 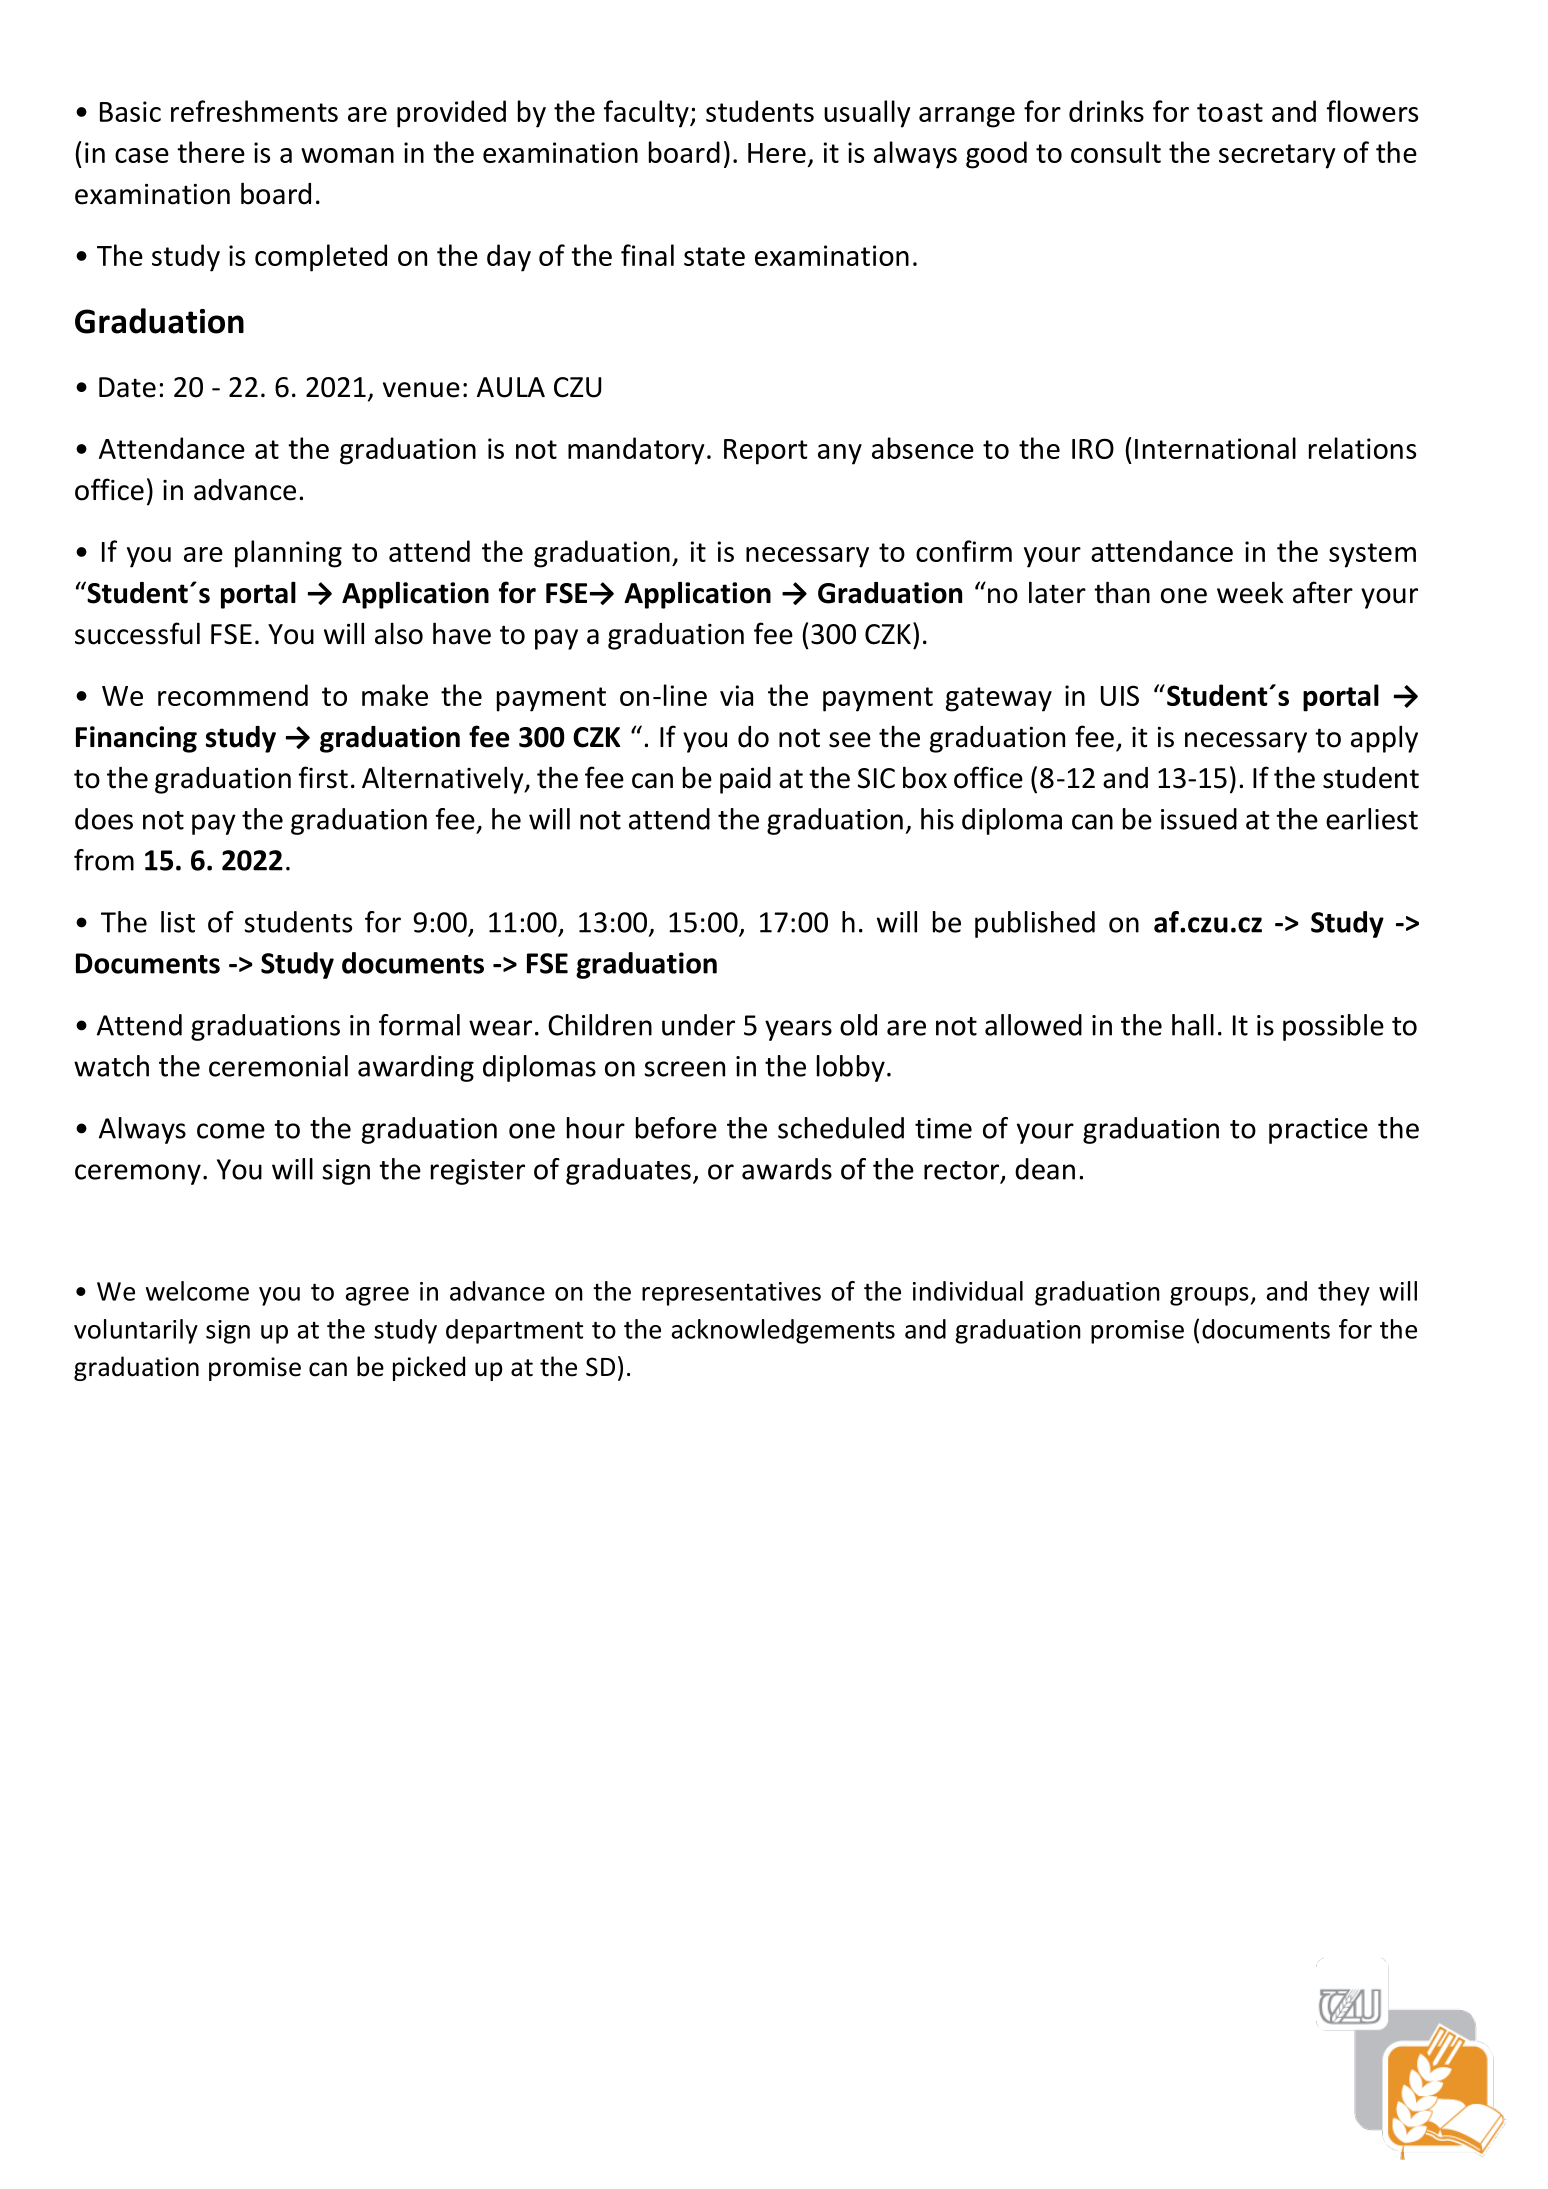 I want to click on groups, so click(x=1209, y=1296).
